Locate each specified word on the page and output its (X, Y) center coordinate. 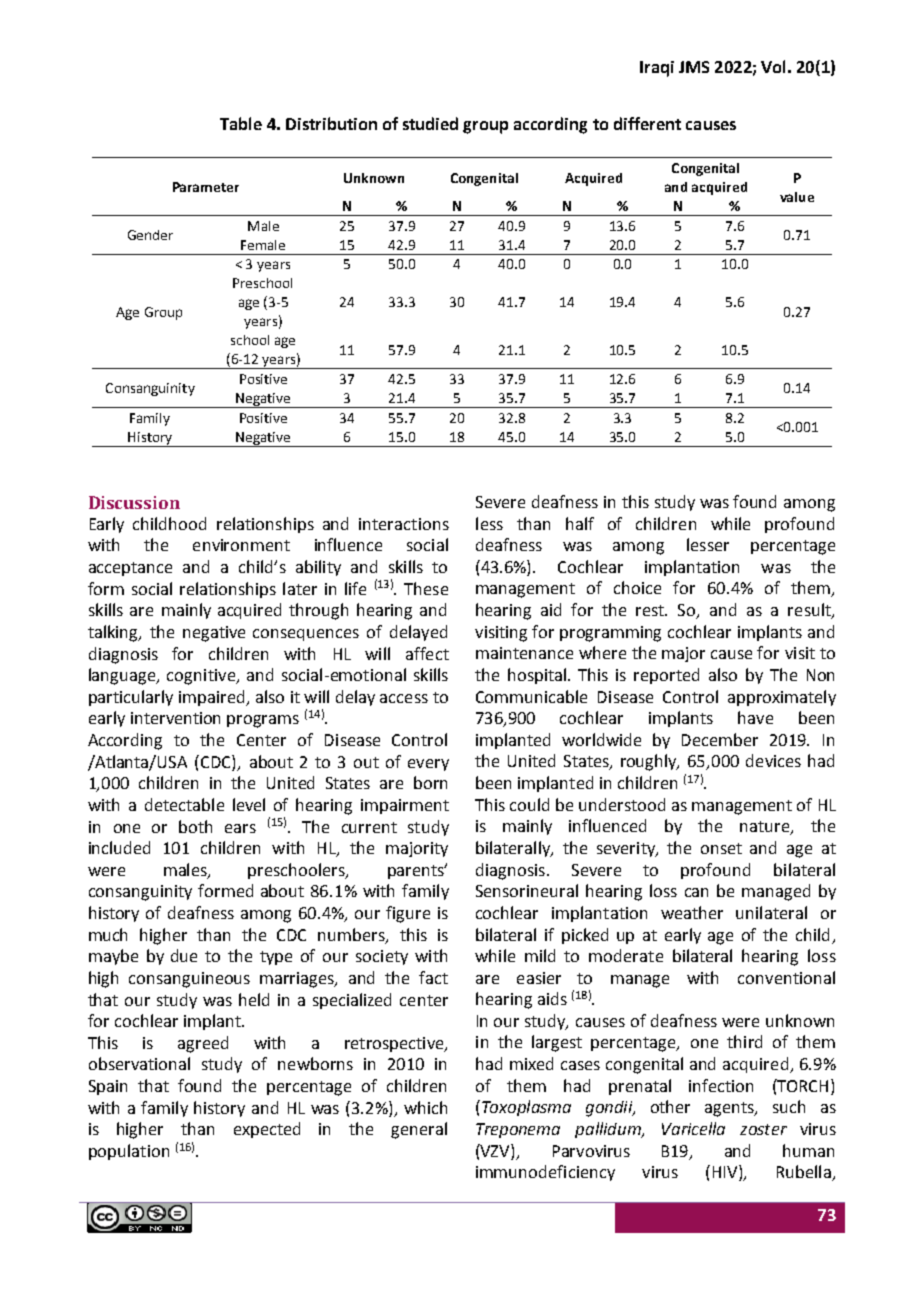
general (419, 1130)
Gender (150, 235)
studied (430, 123)
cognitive (202, 677)
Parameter (206, 187)
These (426, 588)
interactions (404, 524)
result (810, 611)
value (797, 197)
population (129, 1152)
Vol (773, 66)
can (696, 892)
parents (417, 872)
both (195, 826)
